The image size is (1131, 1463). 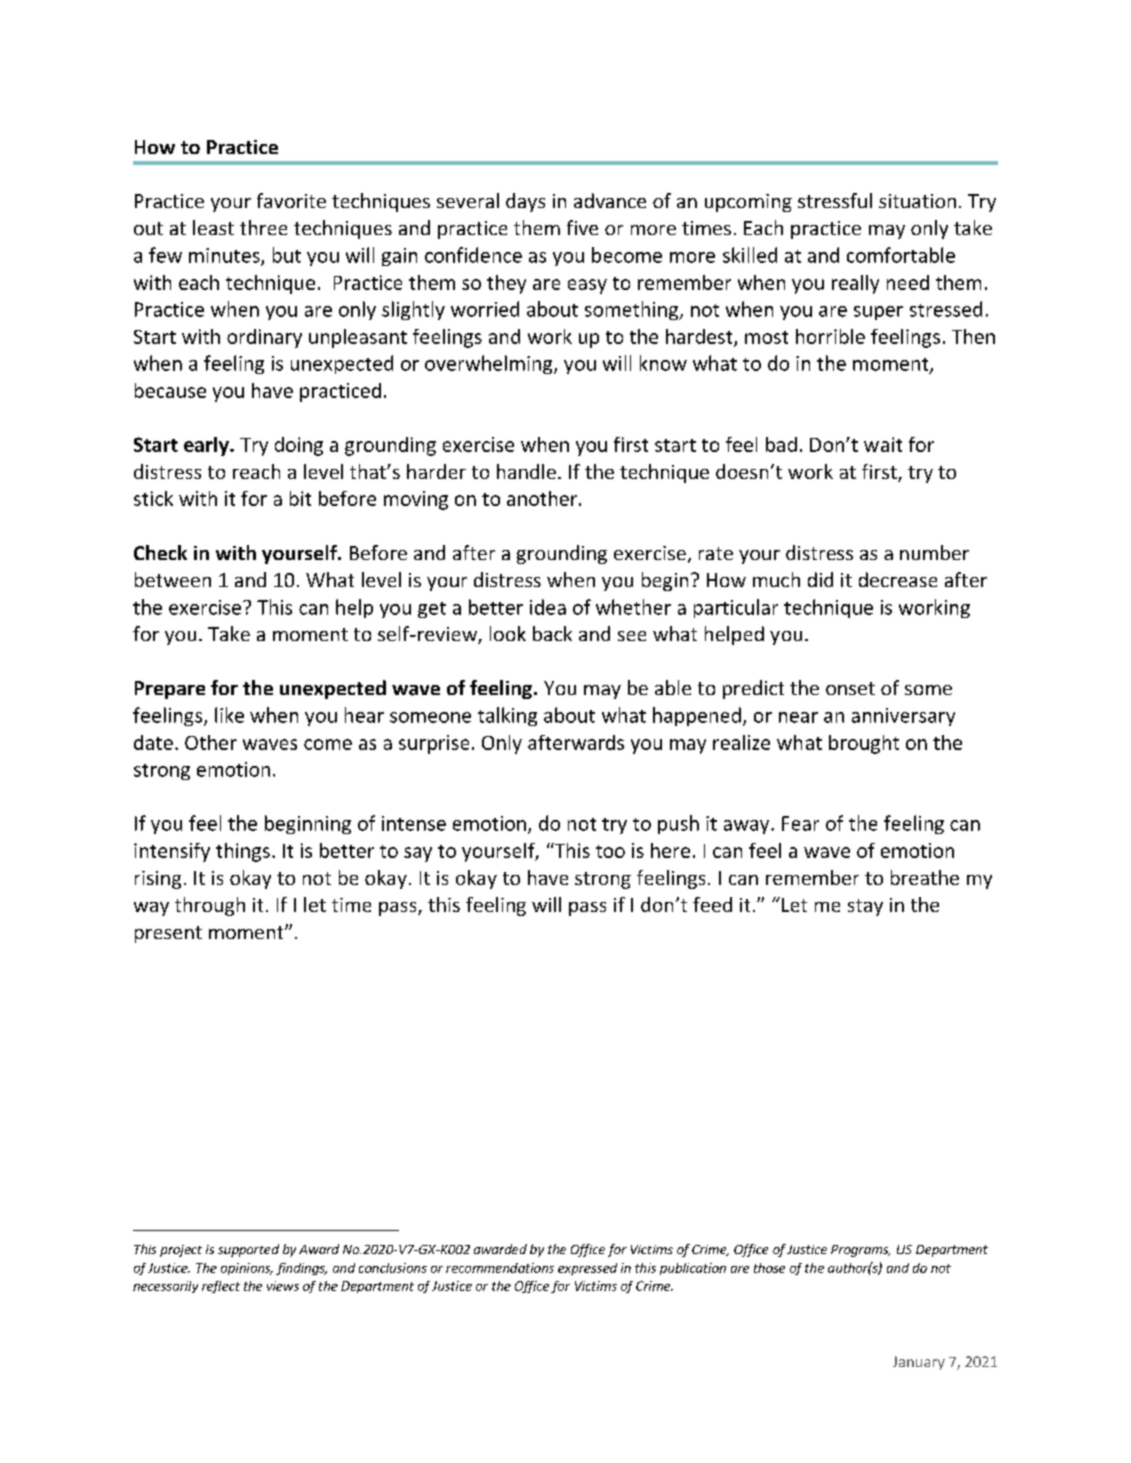 I want to click on brought, so click(x=864, y=744).
